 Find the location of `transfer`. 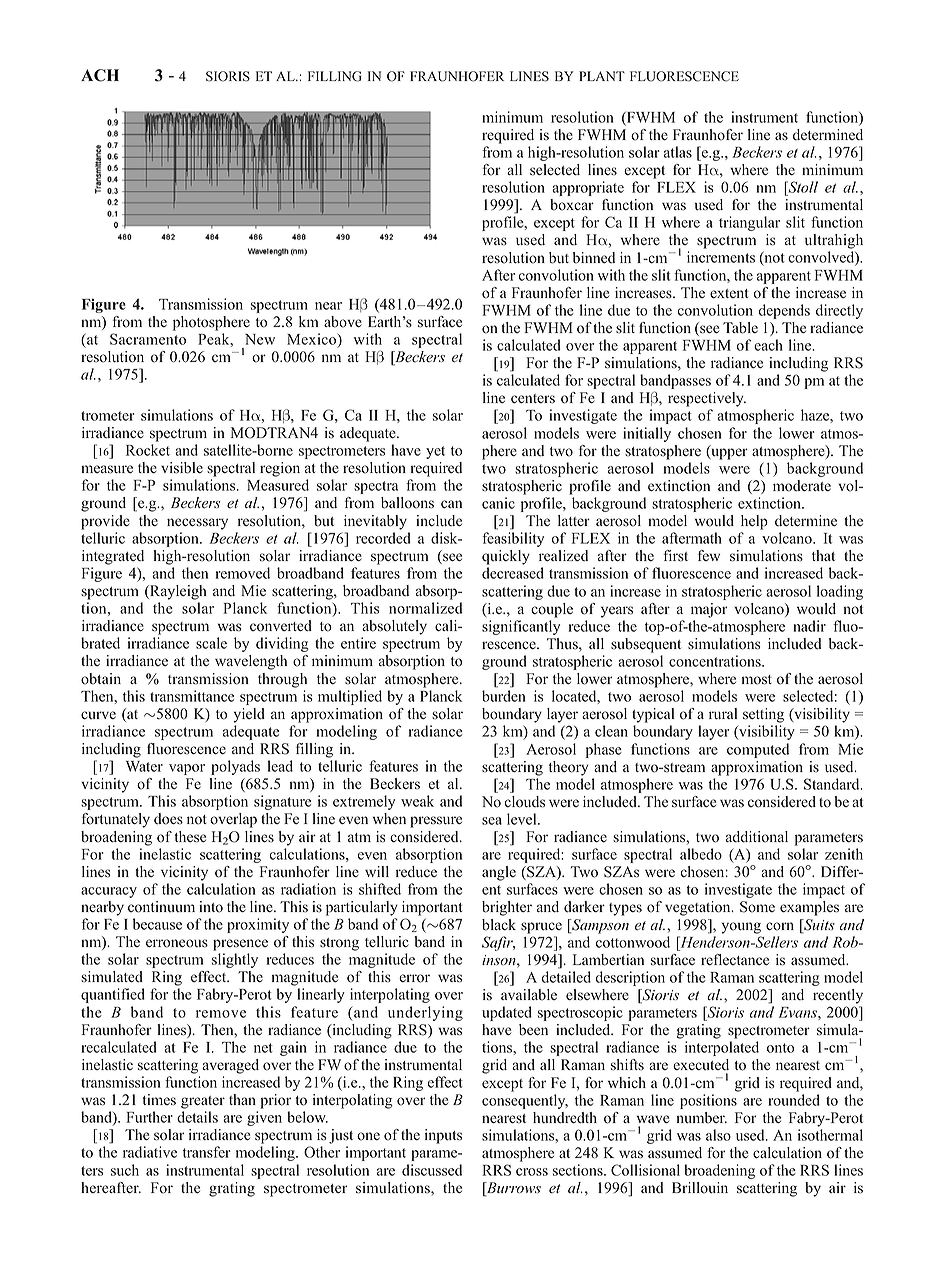

transfer is located at coordinates (207, 1152).
